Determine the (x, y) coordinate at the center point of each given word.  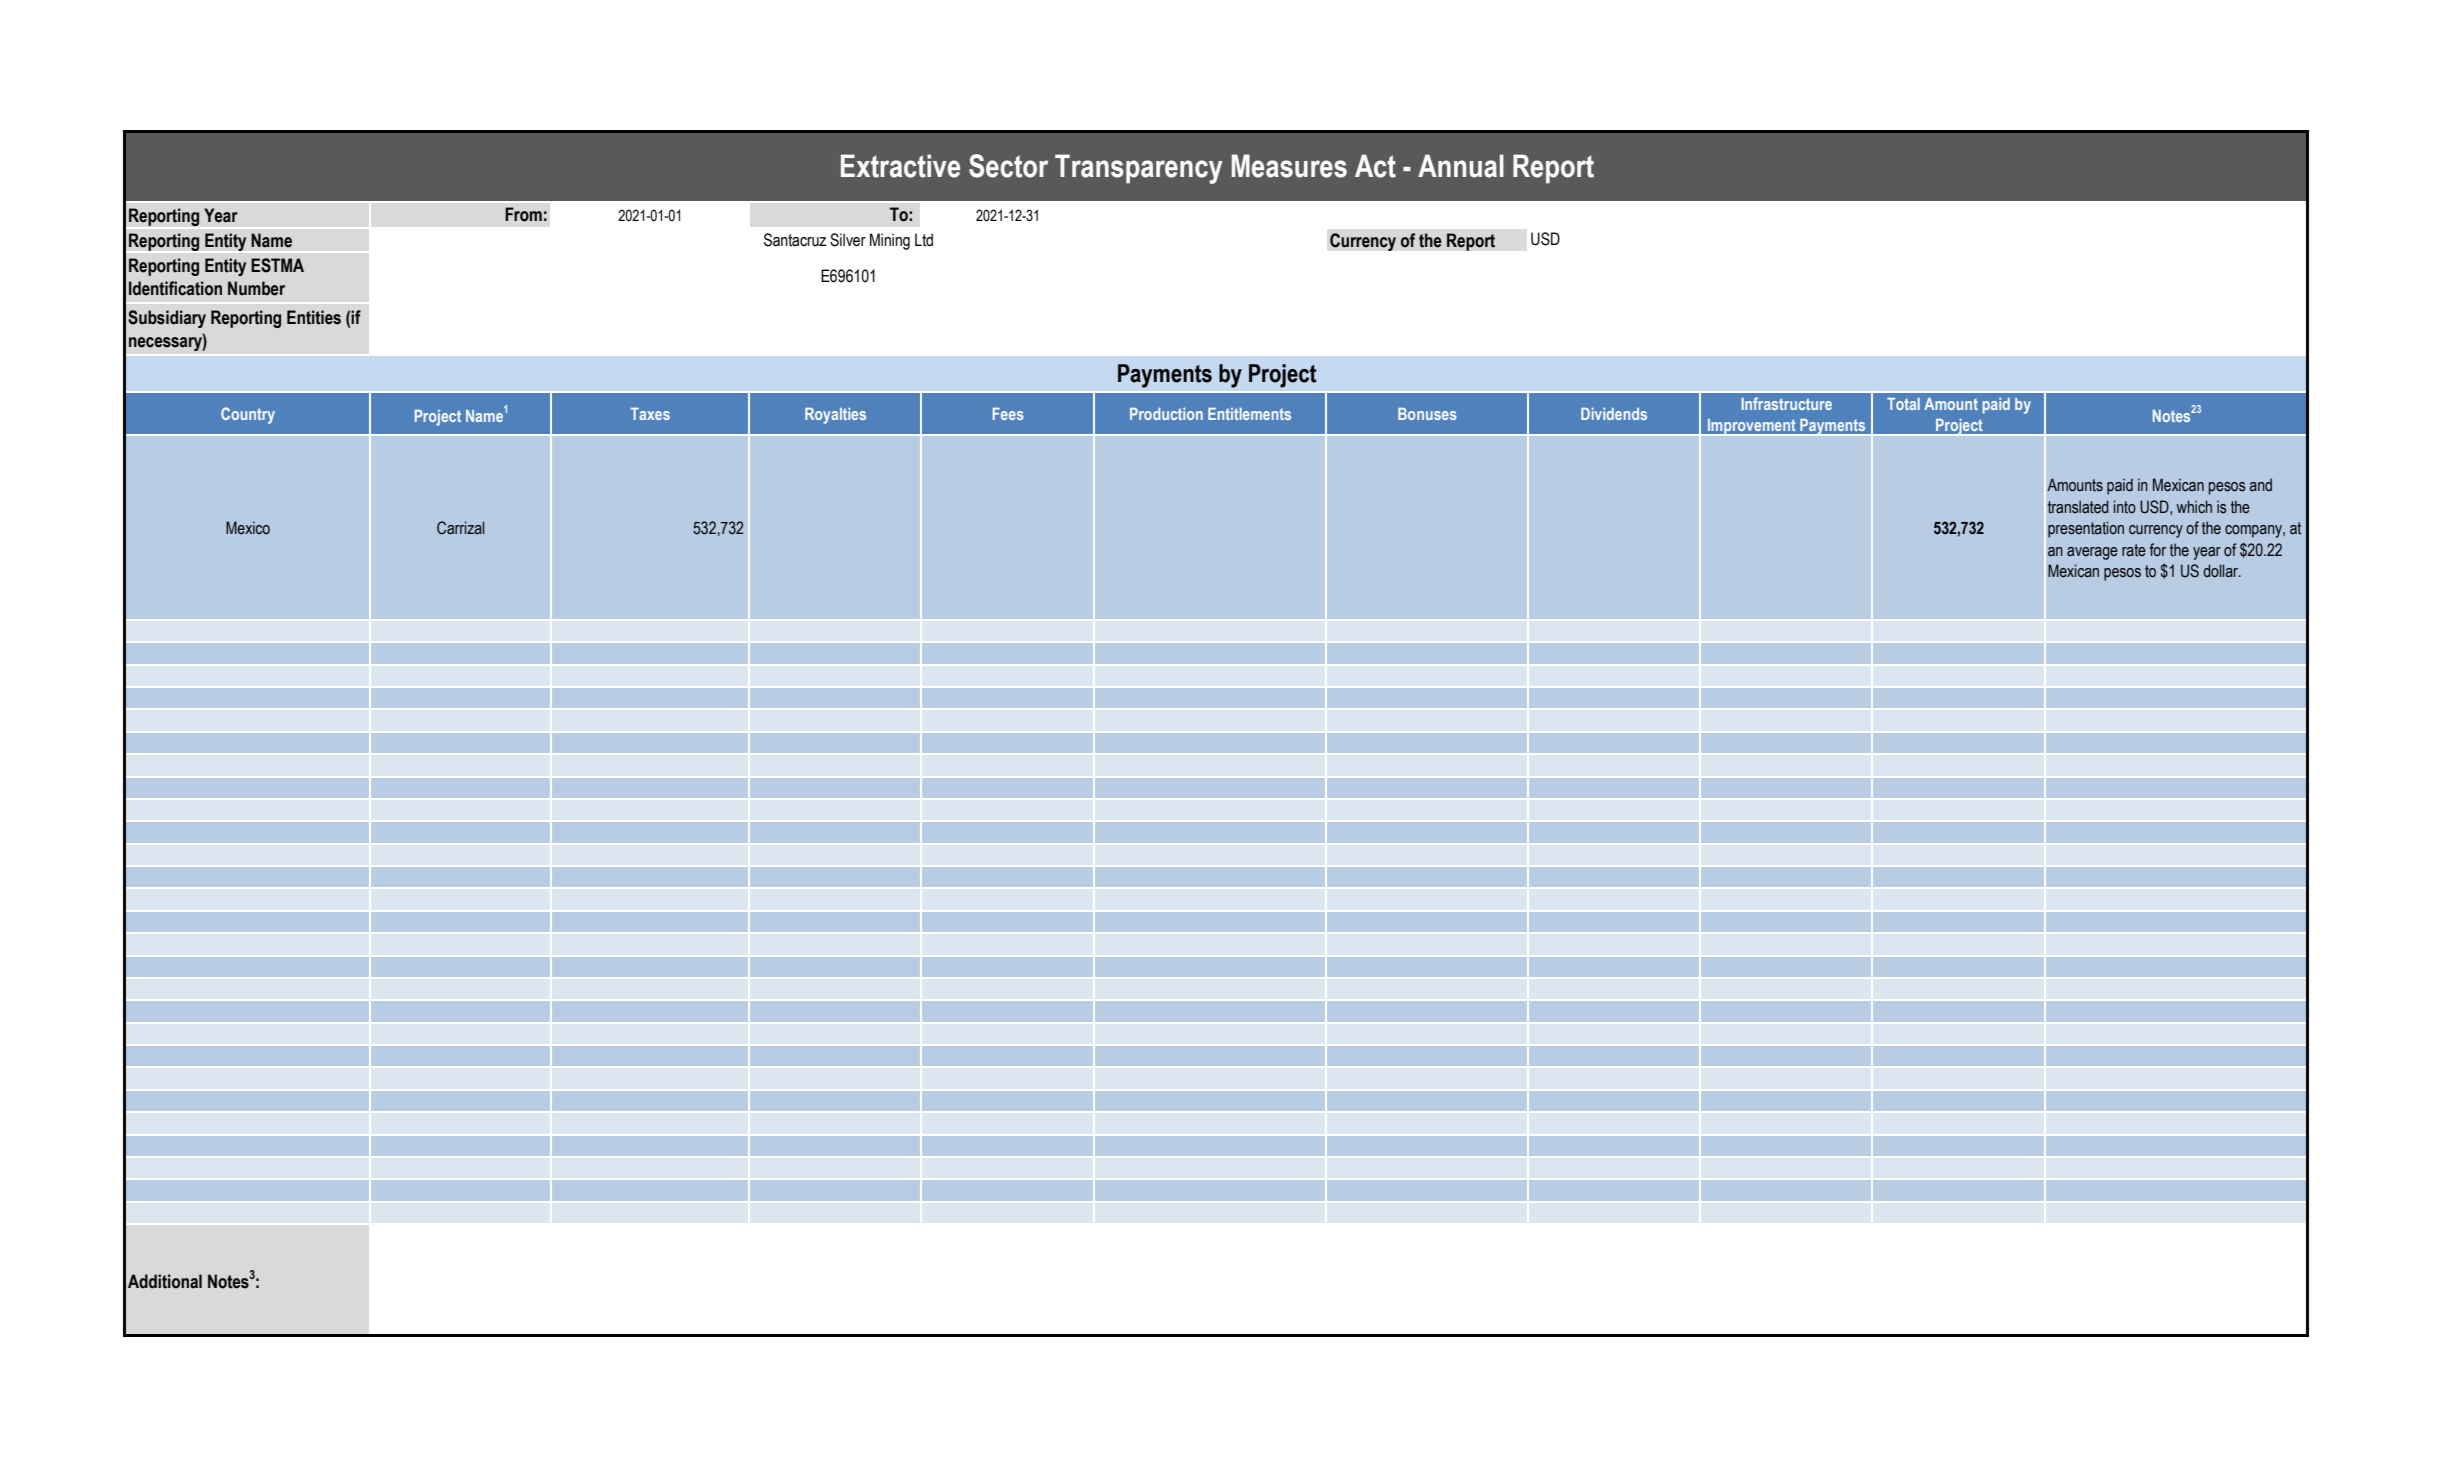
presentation (2086, 529)
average (2092, 553)
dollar (2222, 571)
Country (248, 415)
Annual (1461, 166)
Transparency (1139, 169)
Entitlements (1249, 414)
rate (2134, 550)
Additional (165, 1281)
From (523, 214)
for (2158, 550)
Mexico (248, 528)
